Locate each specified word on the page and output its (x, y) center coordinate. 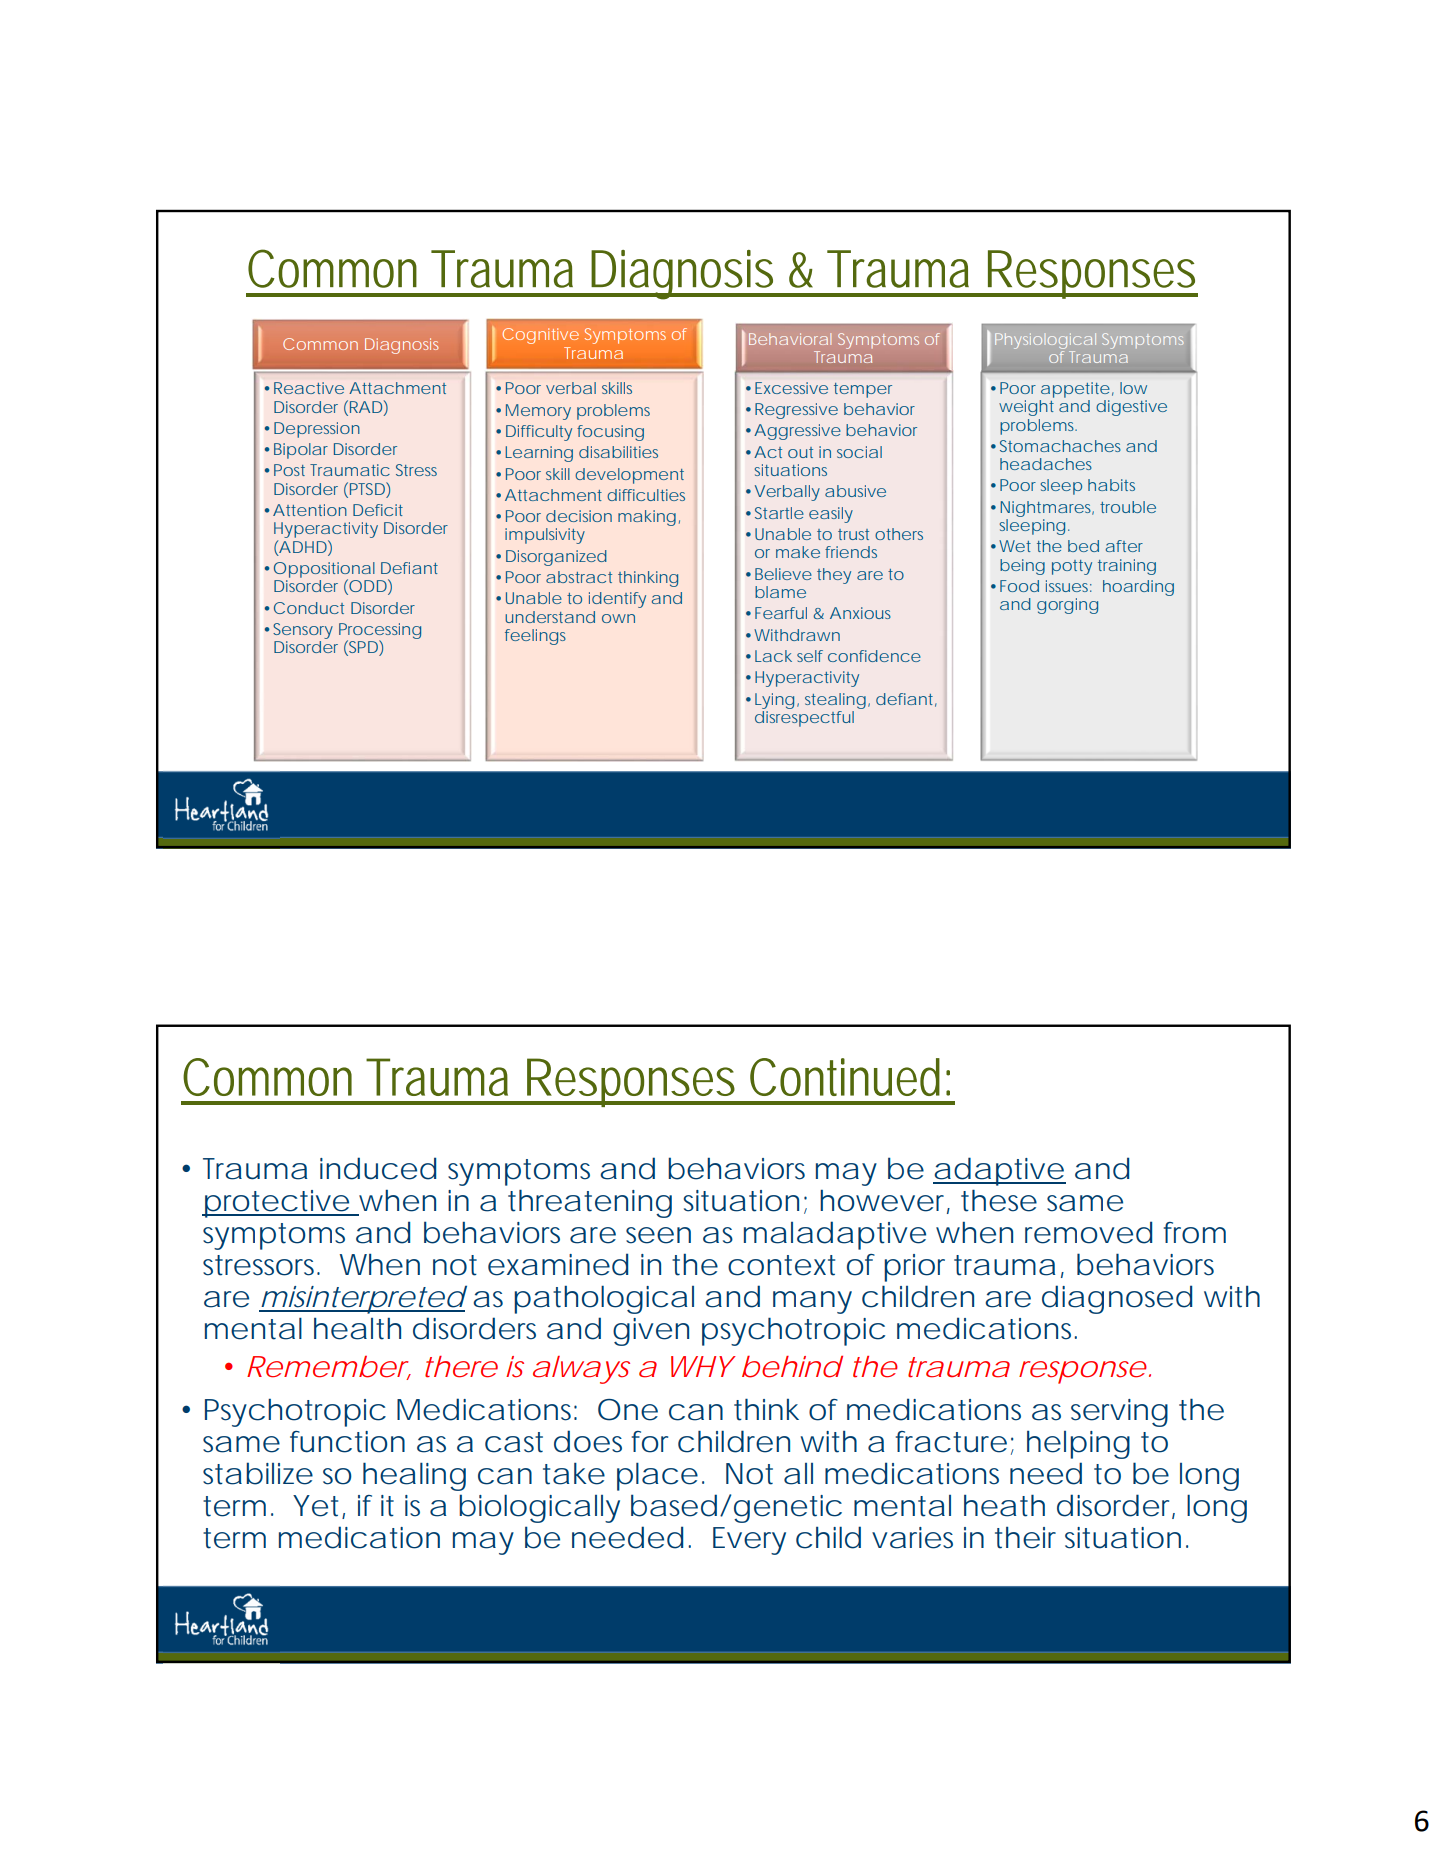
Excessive (791, 388)
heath (1004, 1505)
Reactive (309, 388)
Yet (318, 1507)
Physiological (1045, 341)
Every (749, 1541)
